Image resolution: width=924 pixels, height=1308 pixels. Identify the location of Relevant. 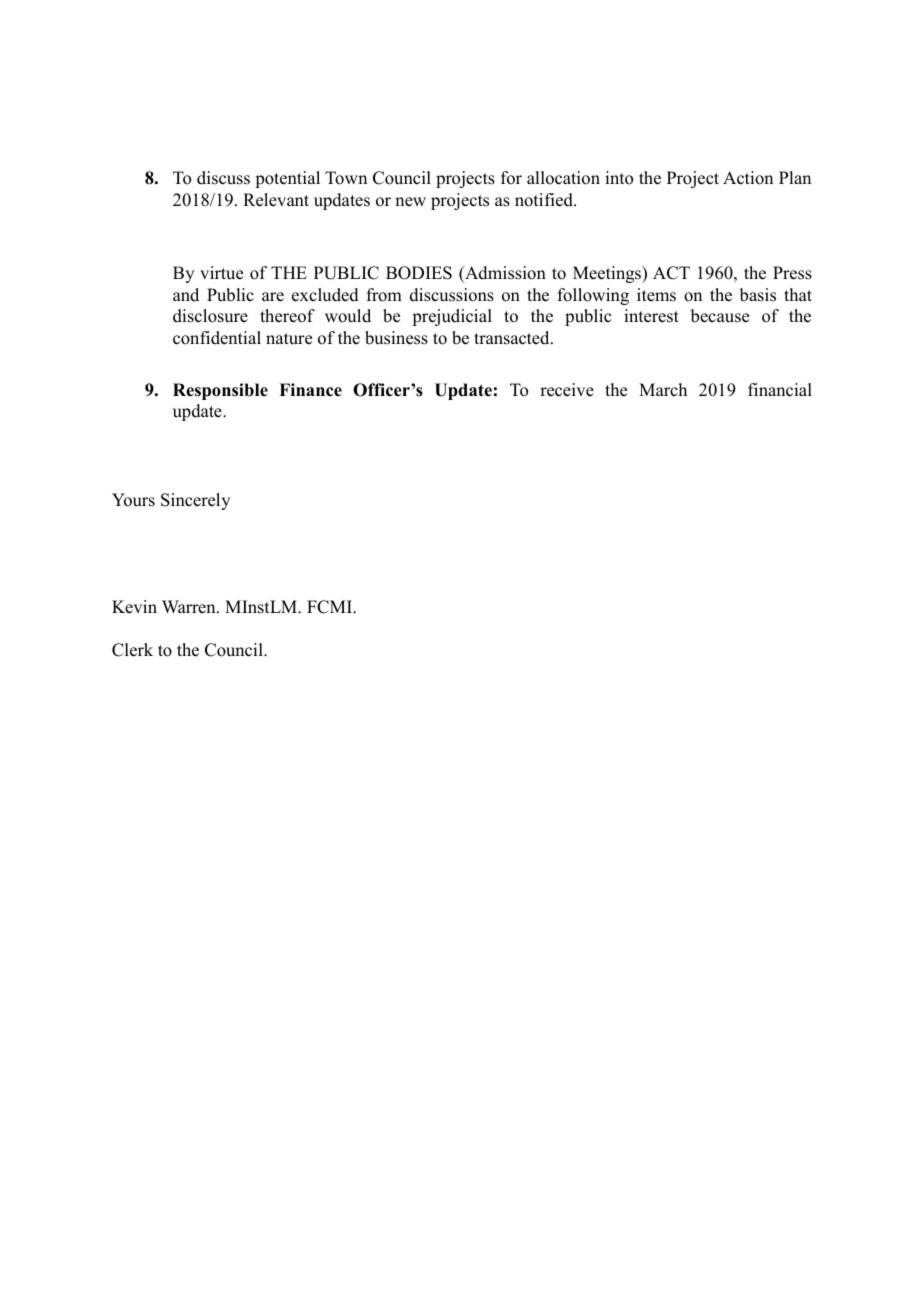
(276, 200).
